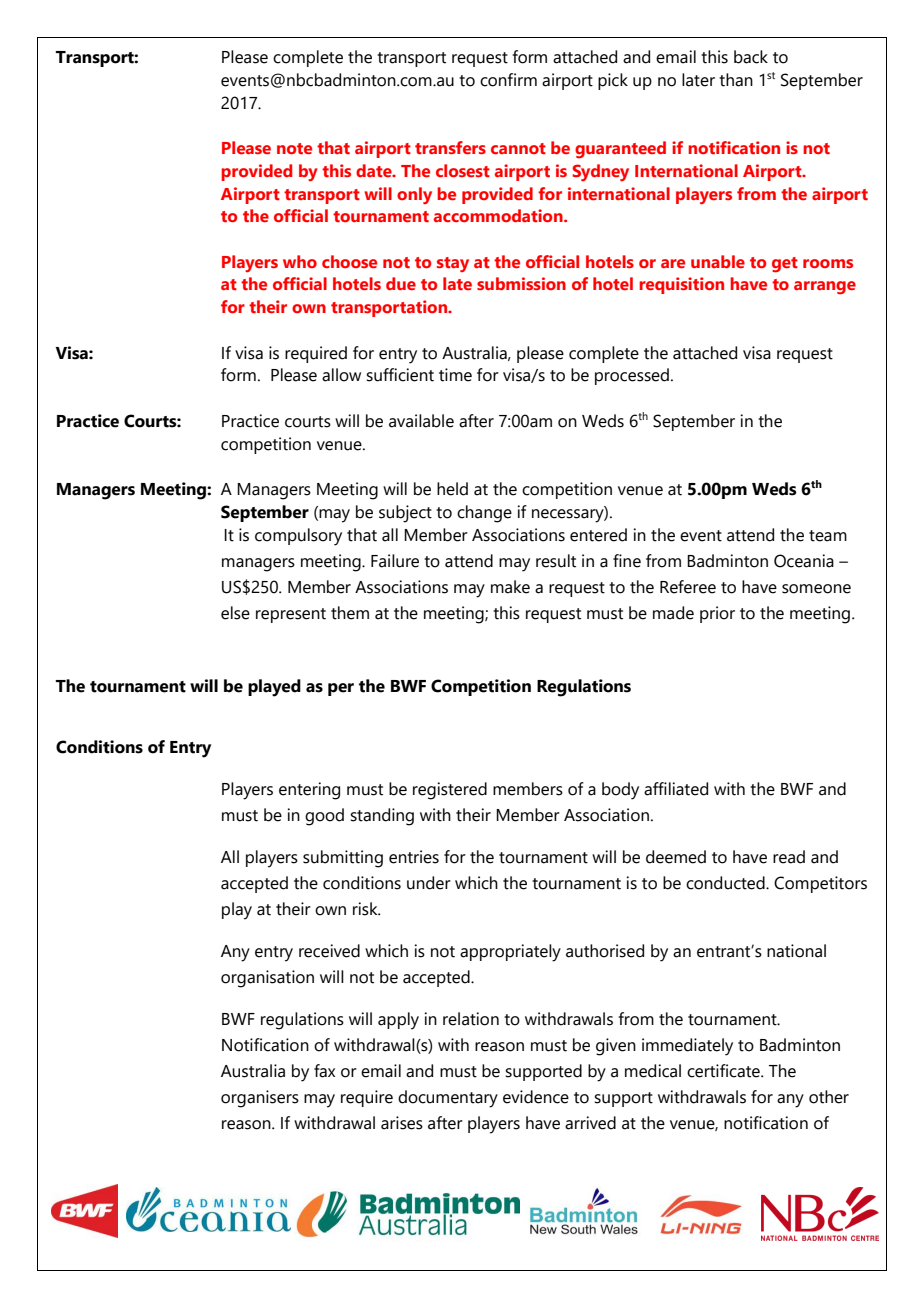  I want to click on represent, so click(291, 615).
